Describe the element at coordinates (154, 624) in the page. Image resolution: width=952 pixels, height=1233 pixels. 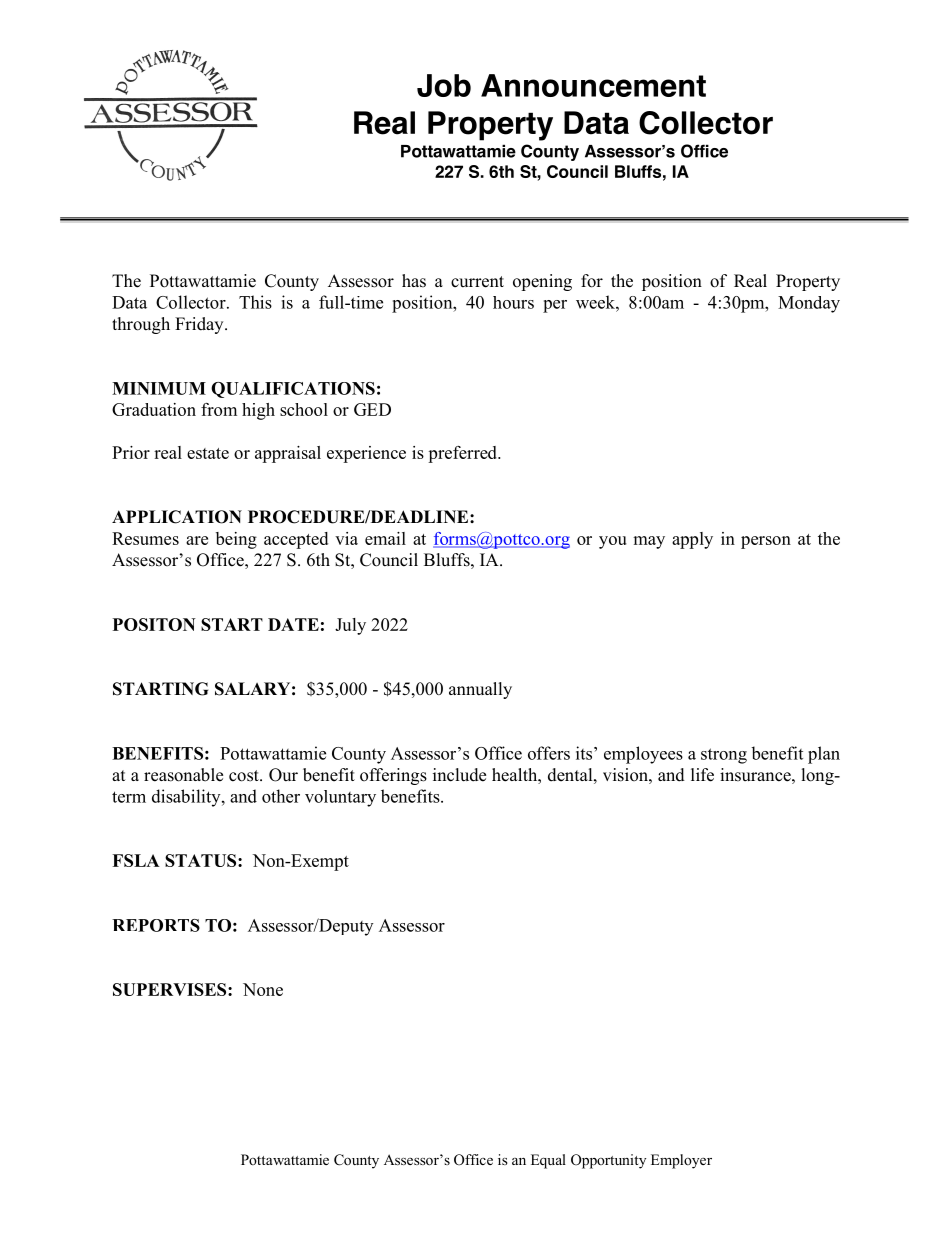
I see `POSITON` at that location.
